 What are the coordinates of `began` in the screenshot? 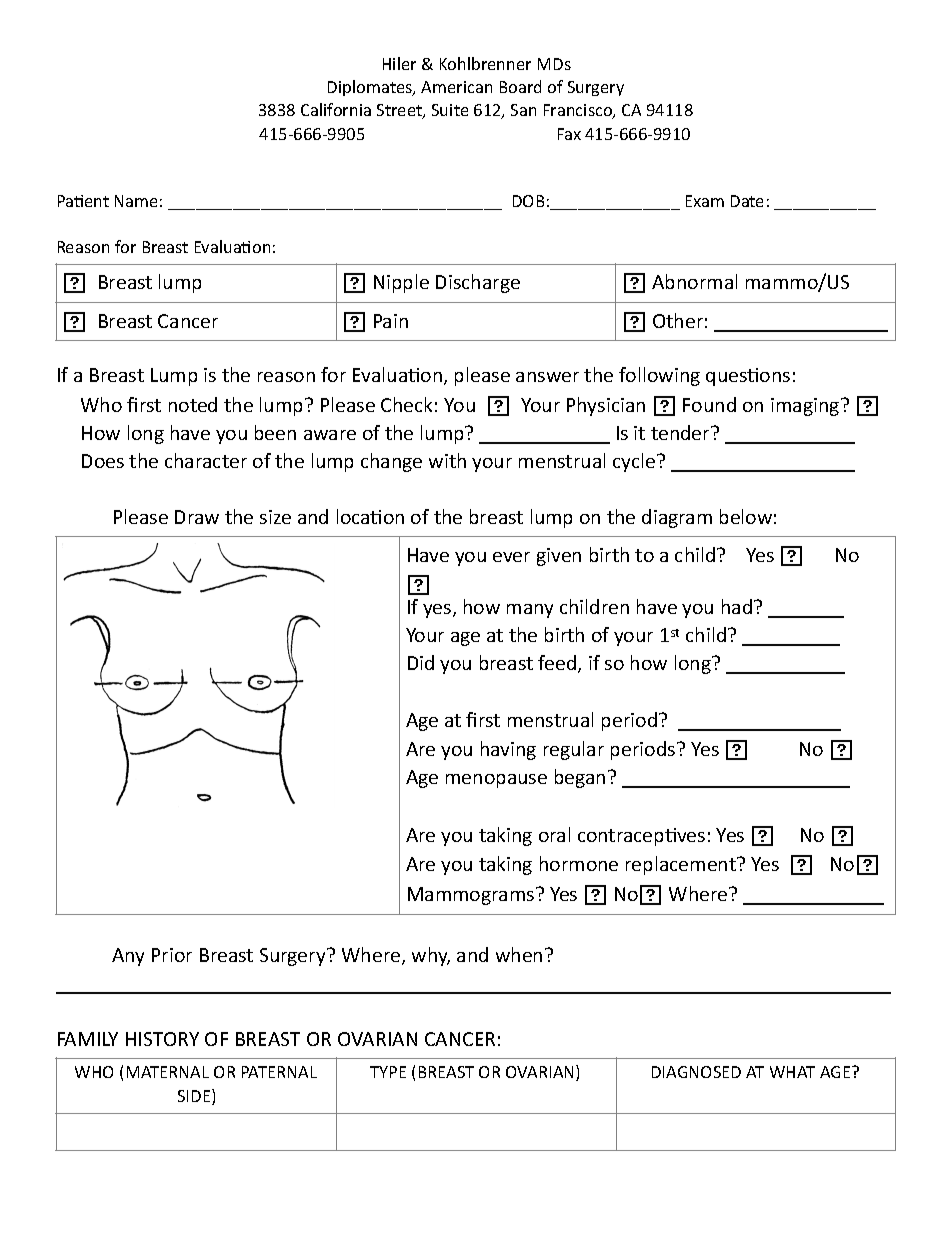 It's located at (580, 778).
